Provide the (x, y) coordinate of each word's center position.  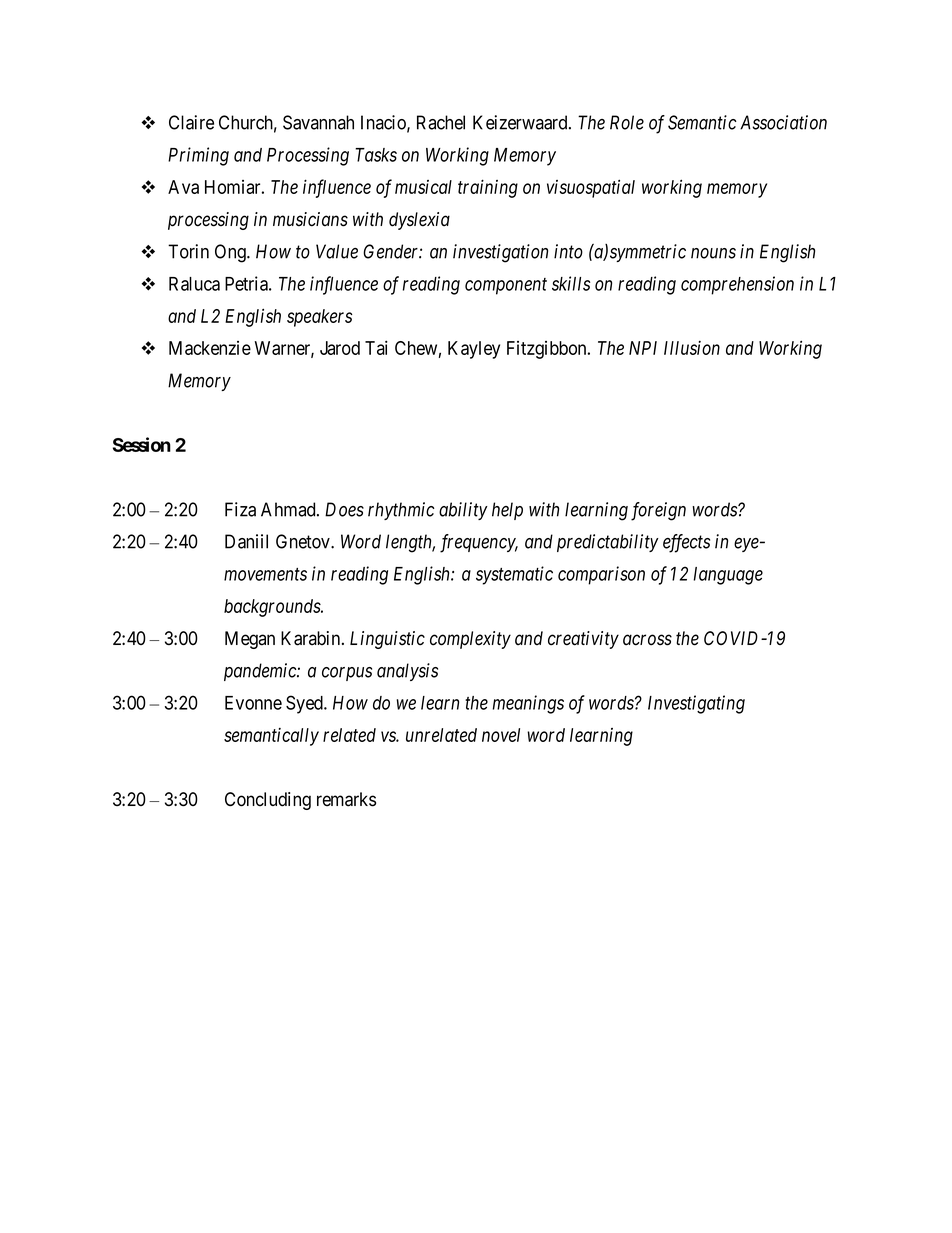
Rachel (441, 122)
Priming (198, 156)
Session (142, 444)
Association (783, 122)
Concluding (268, 801)
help (507, 511)
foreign (658, 511)
